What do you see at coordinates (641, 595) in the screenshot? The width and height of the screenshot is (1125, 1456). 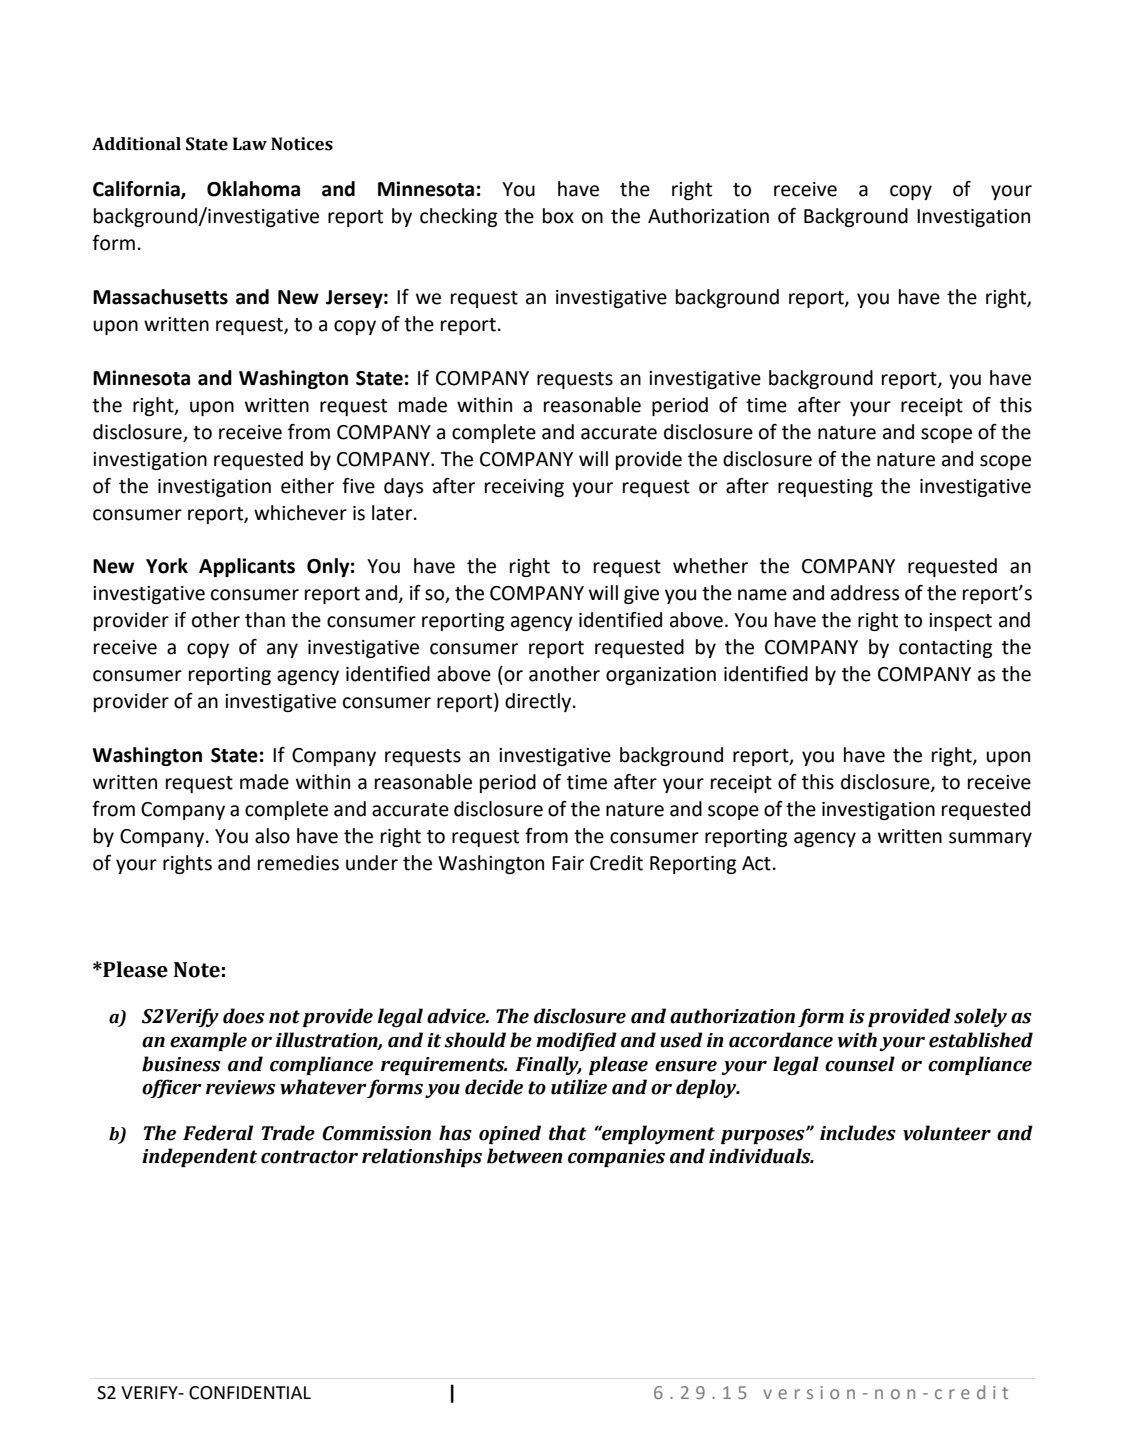 I see `give` at bounding box center [641, 595].
